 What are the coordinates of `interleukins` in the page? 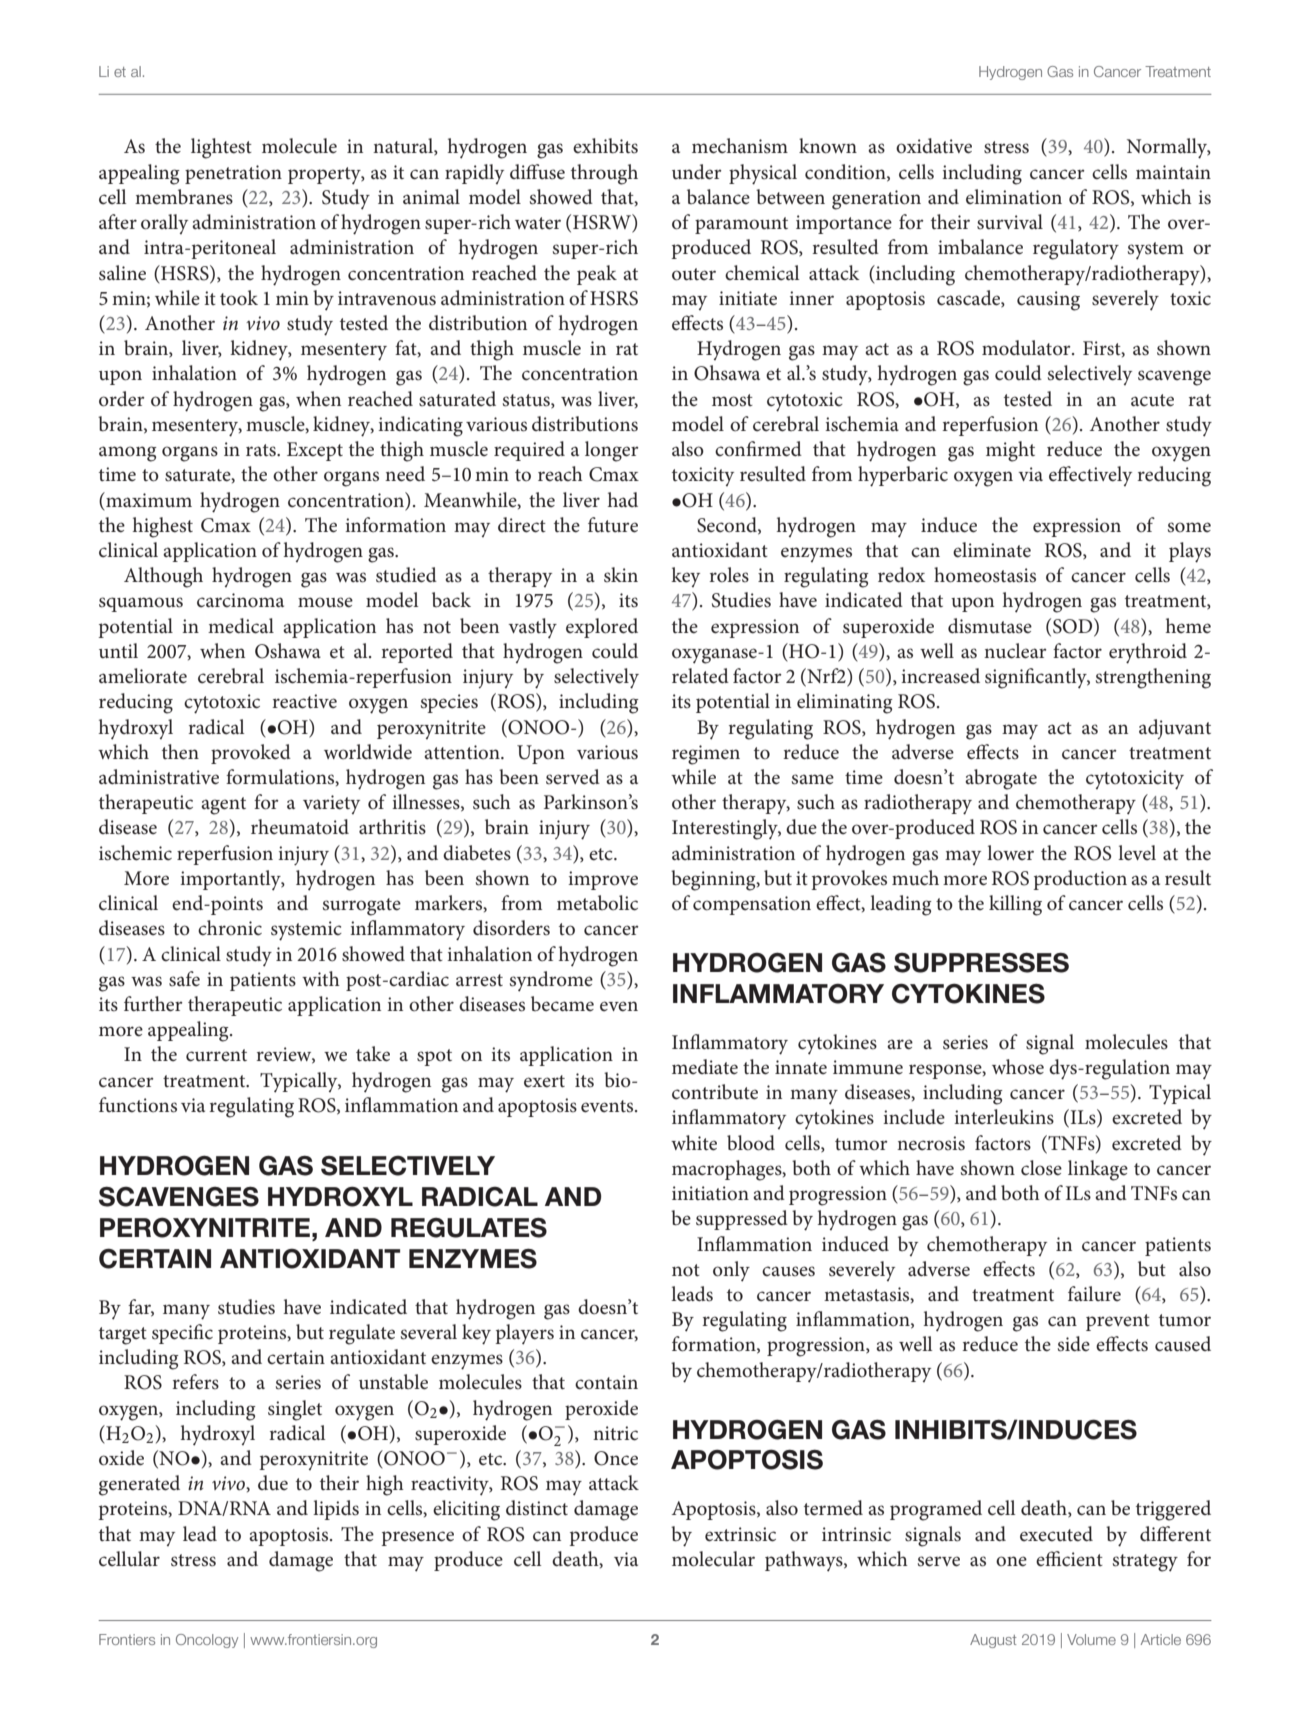 It's located at (1004, 1117).
